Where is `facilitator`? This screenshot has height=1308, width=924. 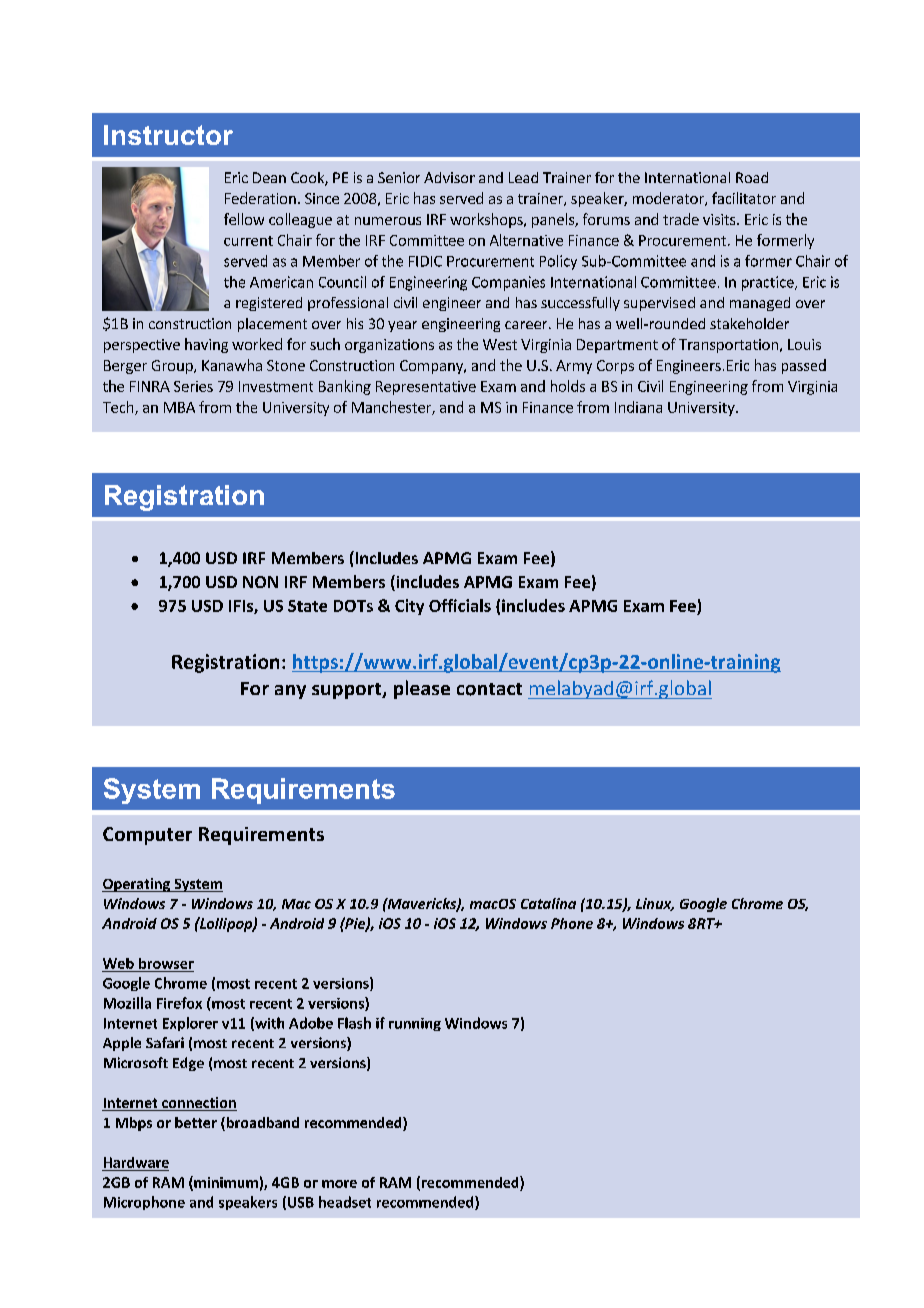
facilitator is located at coordinates (744, 198).
